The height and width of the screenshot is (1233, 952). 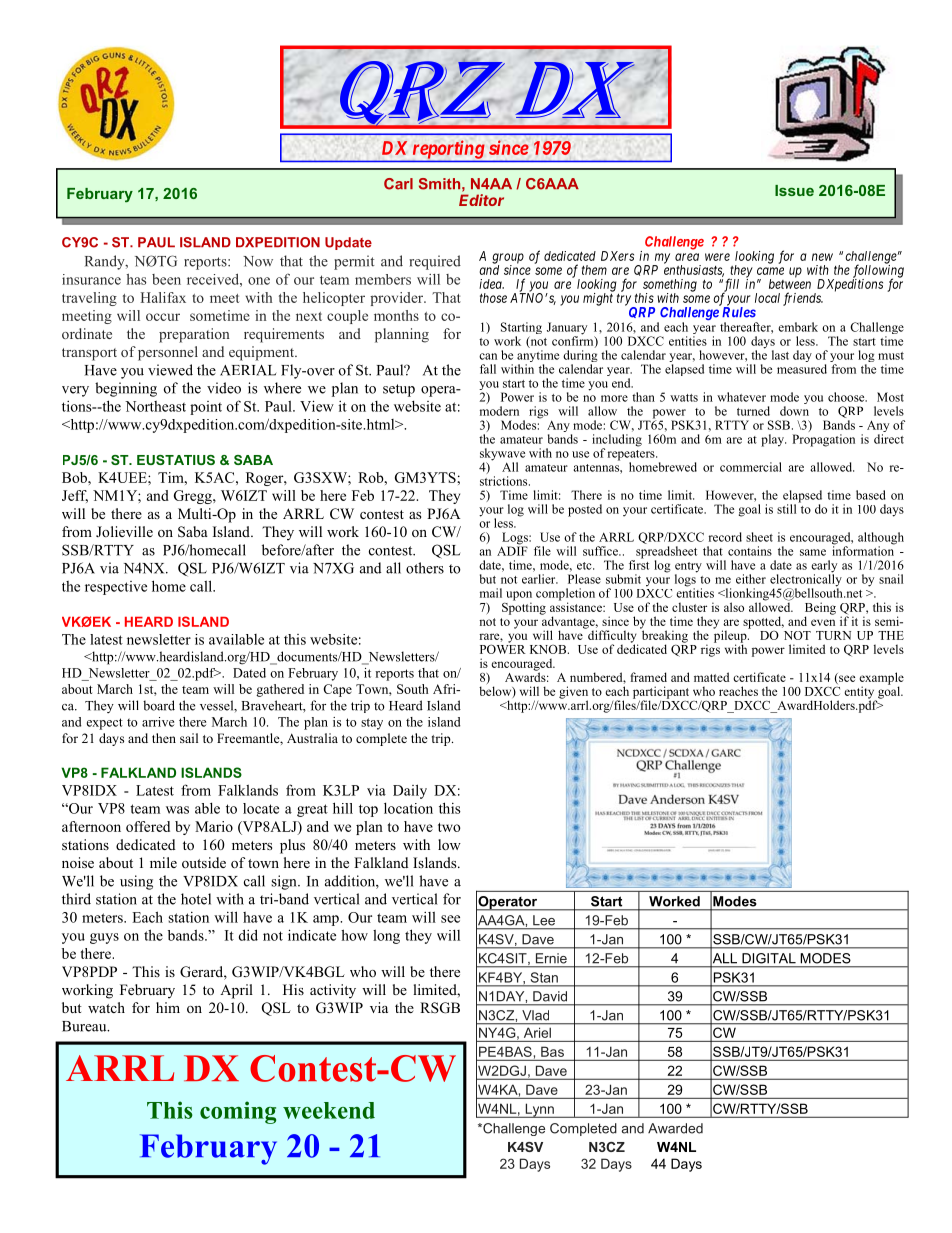 What do you see at coordinates (258, 261) in the screenshot?
I see `Now` at bounding box center [258, 261].
